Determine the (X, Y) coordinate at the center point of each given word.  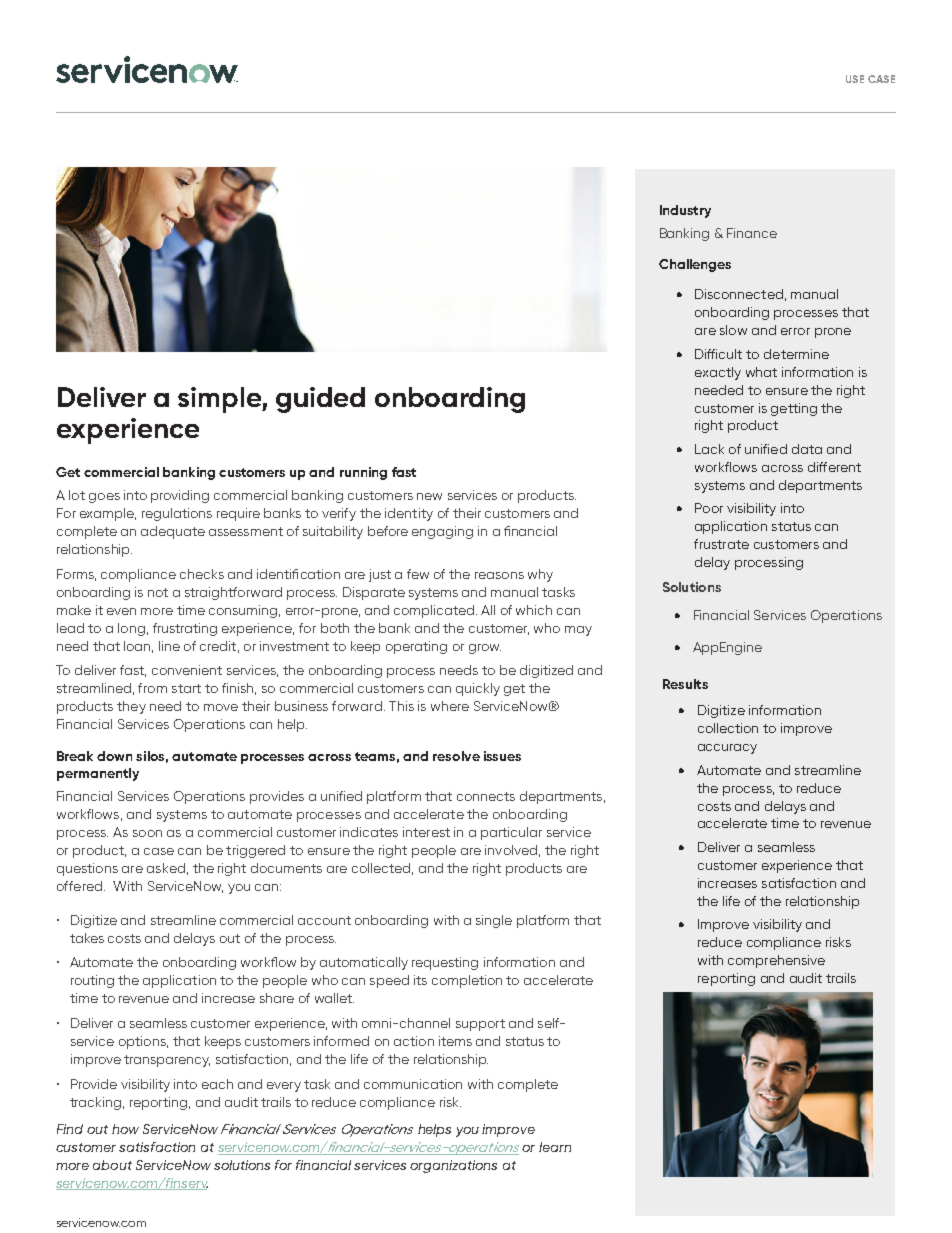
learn (555, 1147)
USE (855, 79)
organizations (453, 1166)
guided (320, 400)
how (125, 1129)
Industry (685, 211)
